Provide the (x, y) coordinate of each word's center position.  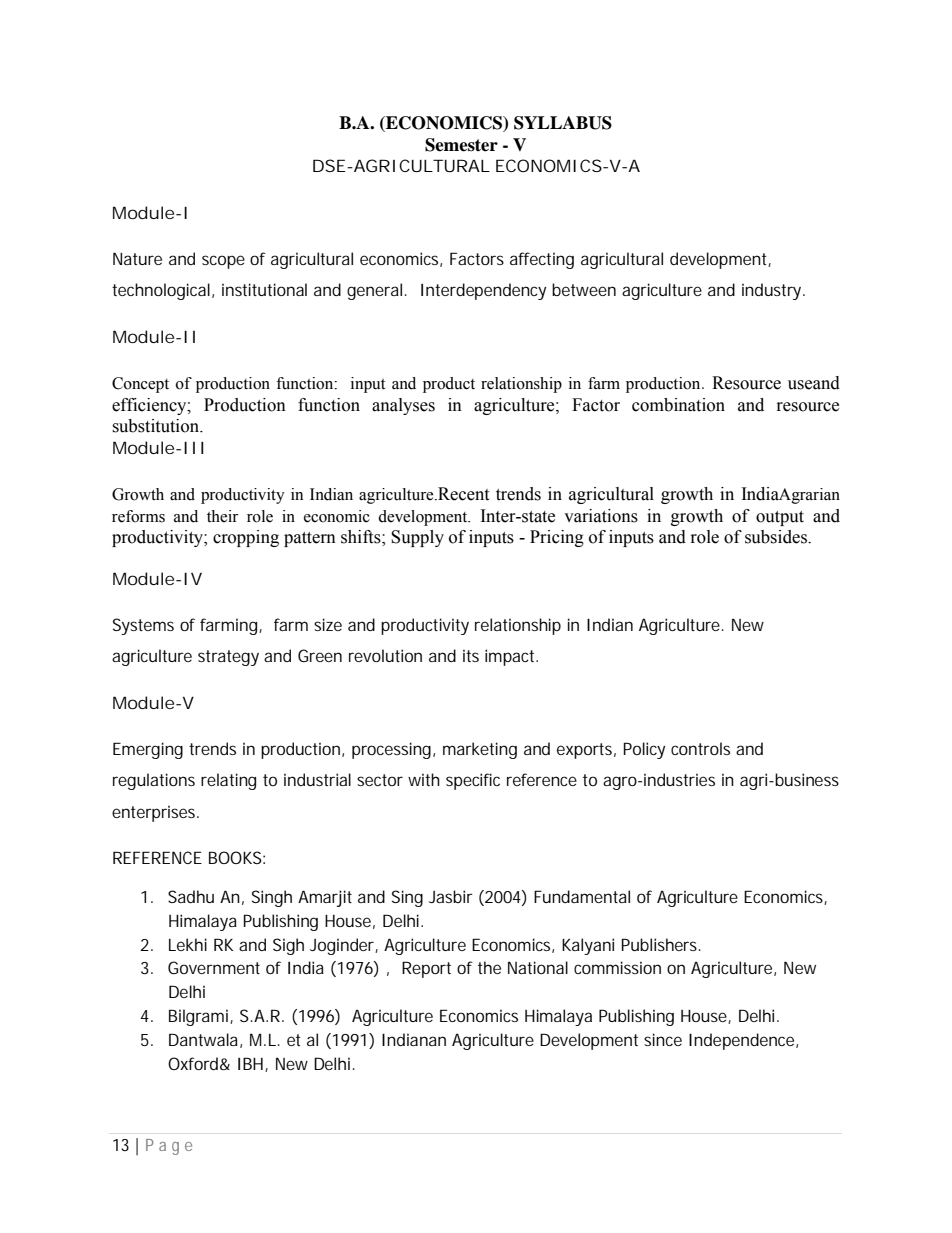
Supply (417, 538)
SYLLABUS (563, 123)
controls (700, 748)
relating (228, 781)
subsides (777, 537)
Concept (140, 385)
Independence (741, 1041)
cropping (246, 538)
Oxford (193, 1063)
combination (678, 405)
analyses (403, 406)
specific (473, 781)
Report (426, 969)
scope (223, 262)
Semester (461, 145)
